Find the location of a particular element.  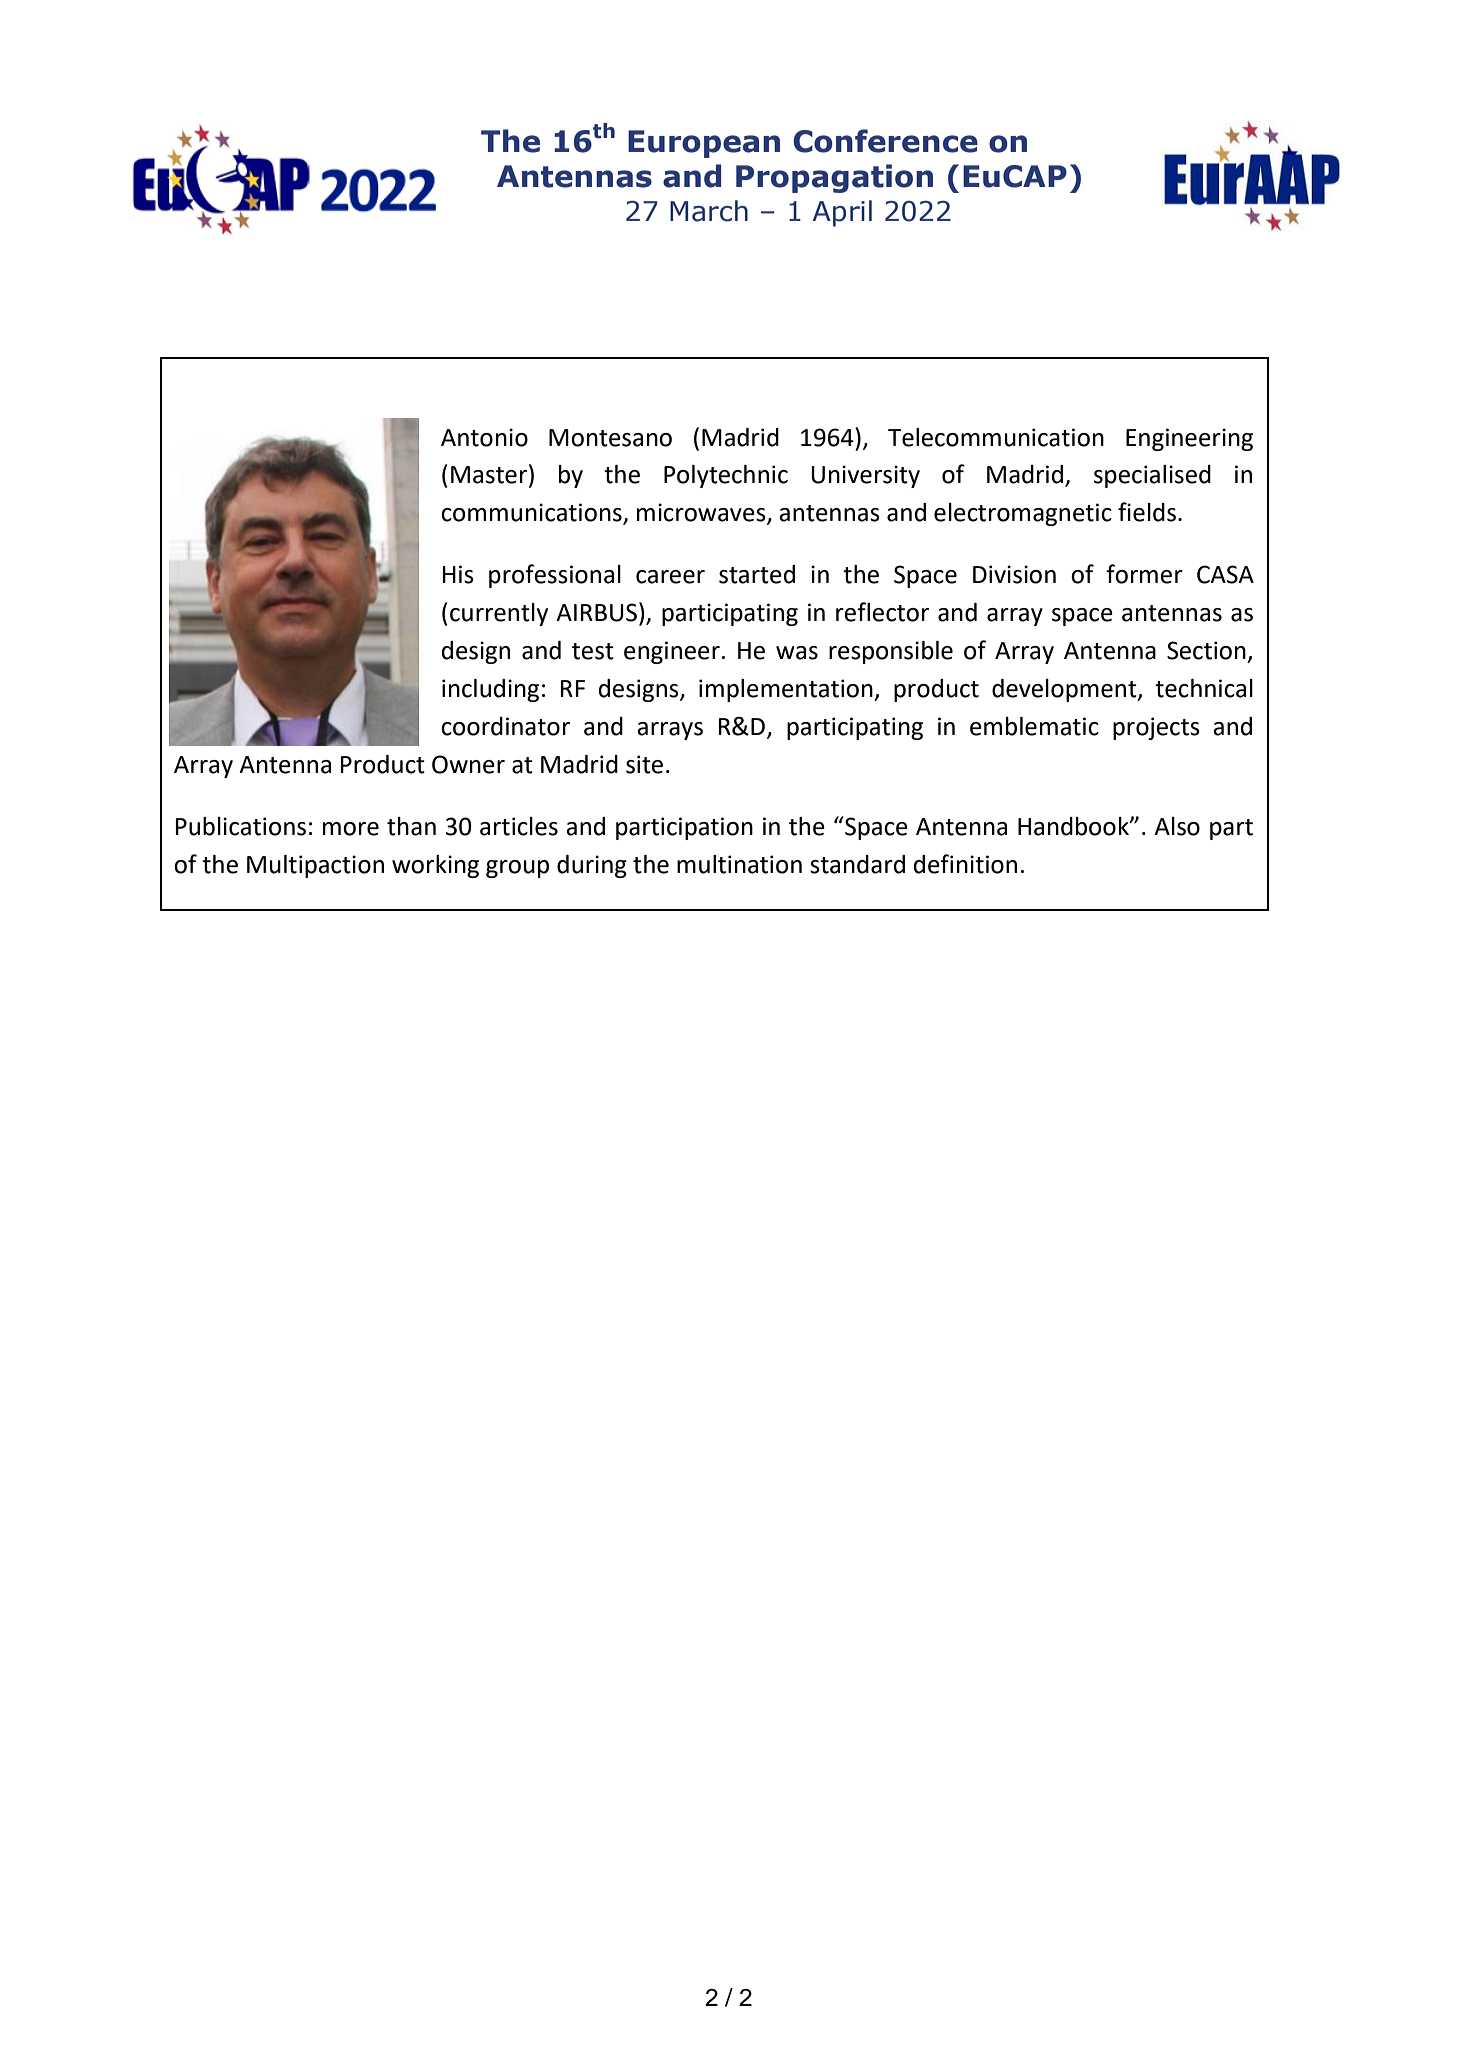

including is located at coordinates (490, 690).
